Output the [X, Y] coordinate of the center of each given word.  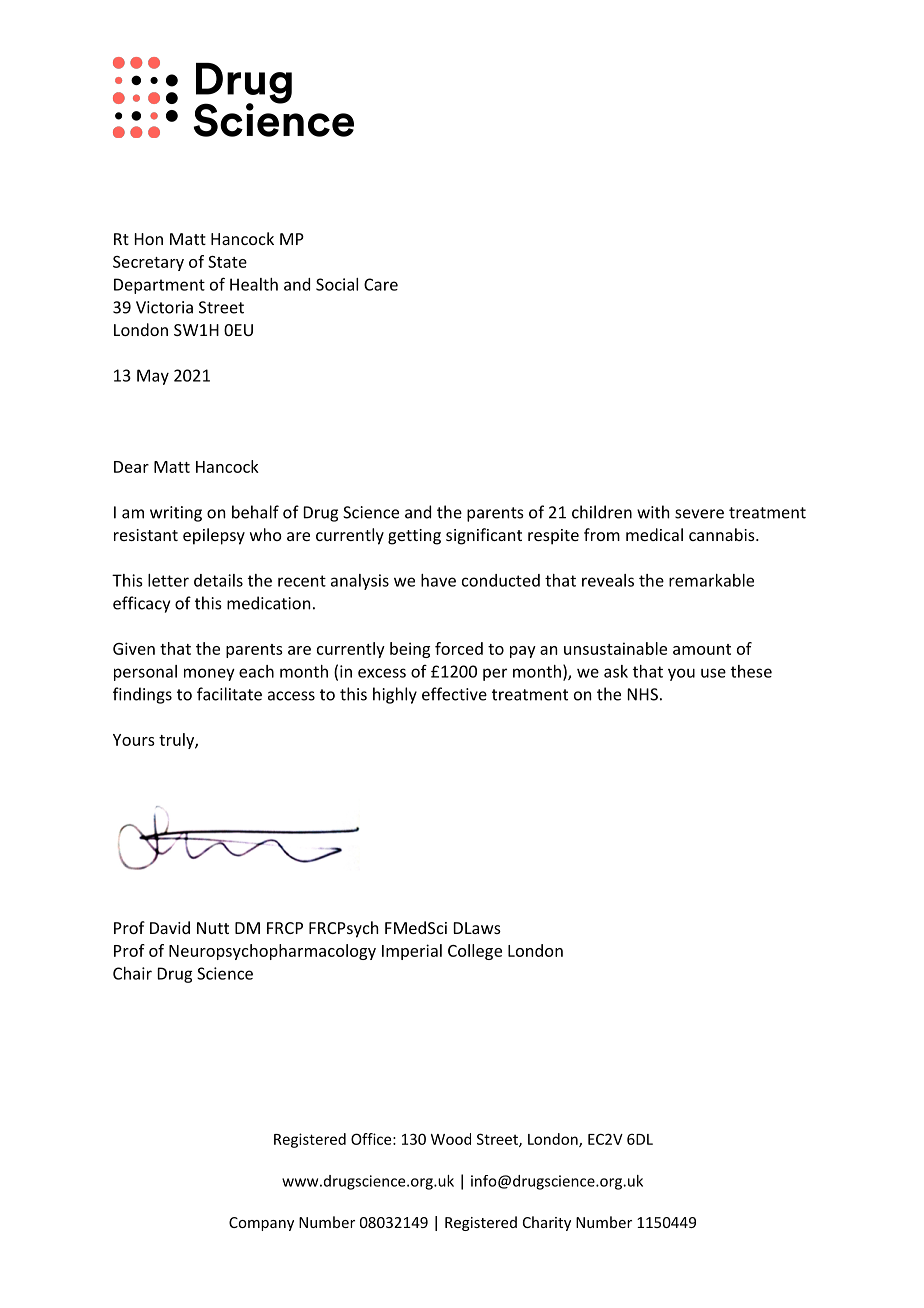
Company [261, 1224]
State [227, 262]
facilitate [229, 694]
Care [381, 284]
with [653, 512]
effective [454, 694]
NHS [643, 694]
